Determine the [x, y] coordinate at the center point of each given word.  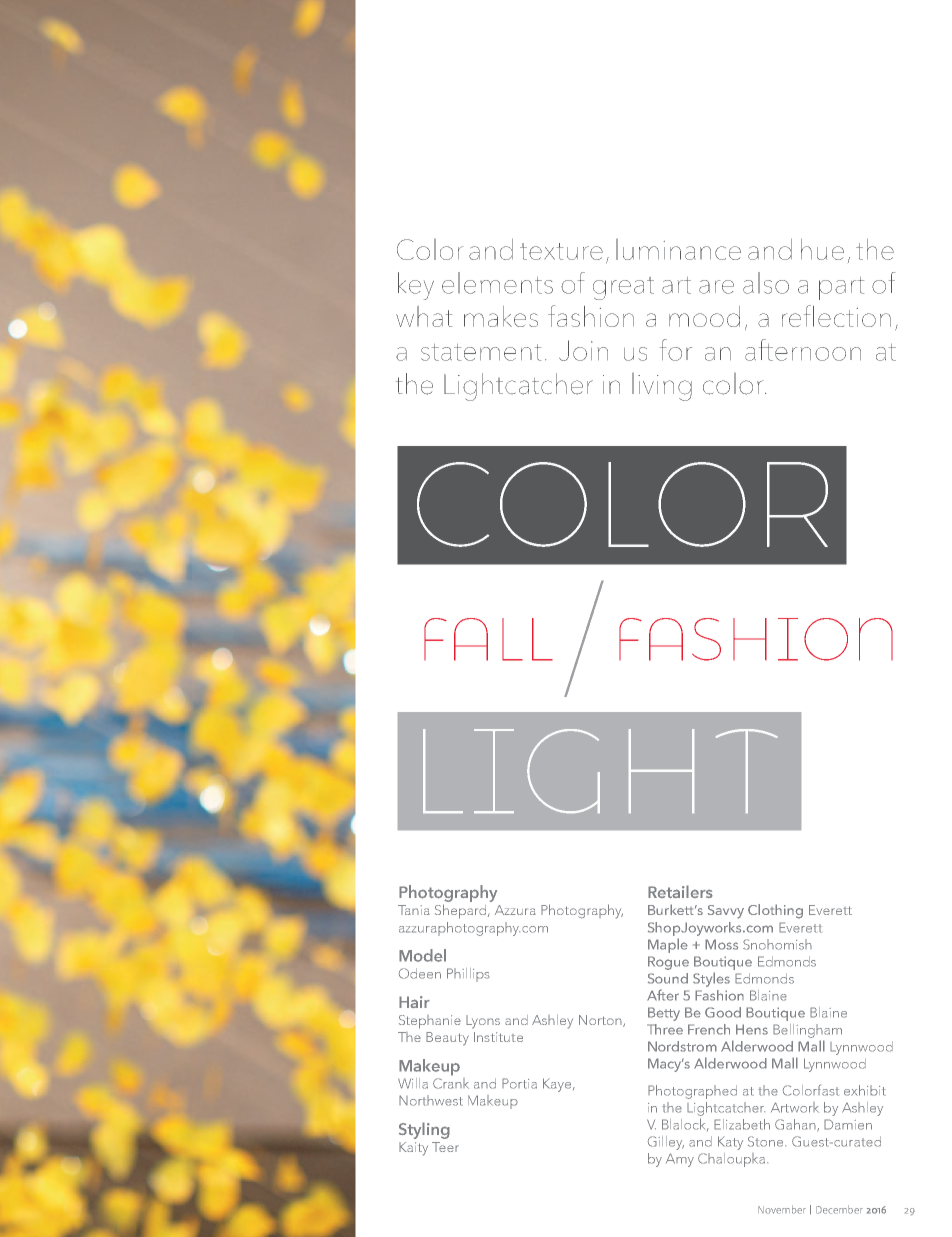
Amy [680, 1160]
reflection [836, 316]
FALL [488, 639]
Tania [414, 910]
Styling [424, 1130]
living [662, 387]
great [623, 288]
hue [822, 249]
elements [497, 283]
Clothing [775, 911]
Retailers [680, 891]
